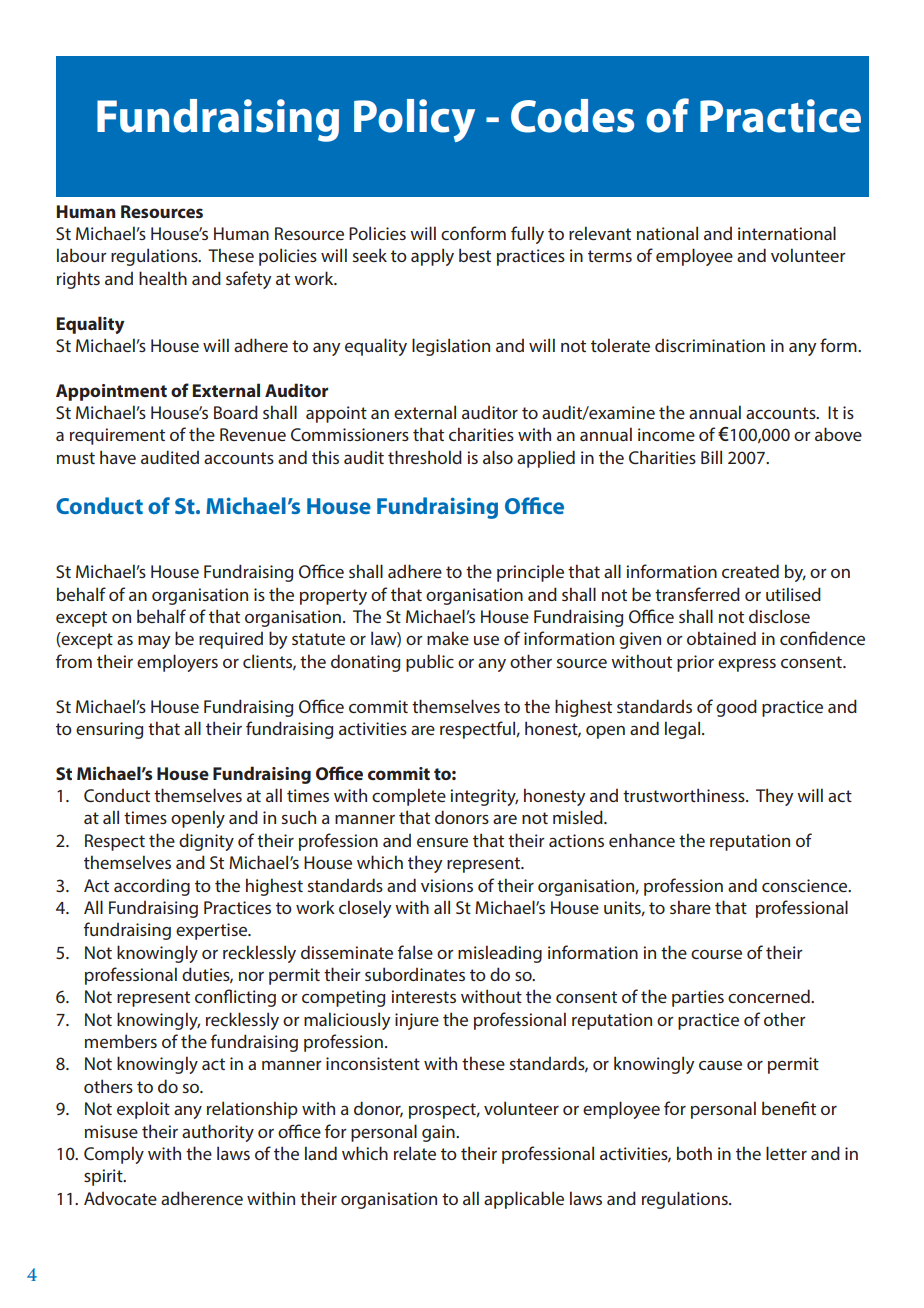 Image resolution: width=924 pixels, height=1308 pixels. Describe the element at coordinates (82, 255) in the image. I see `labour` at that location.
